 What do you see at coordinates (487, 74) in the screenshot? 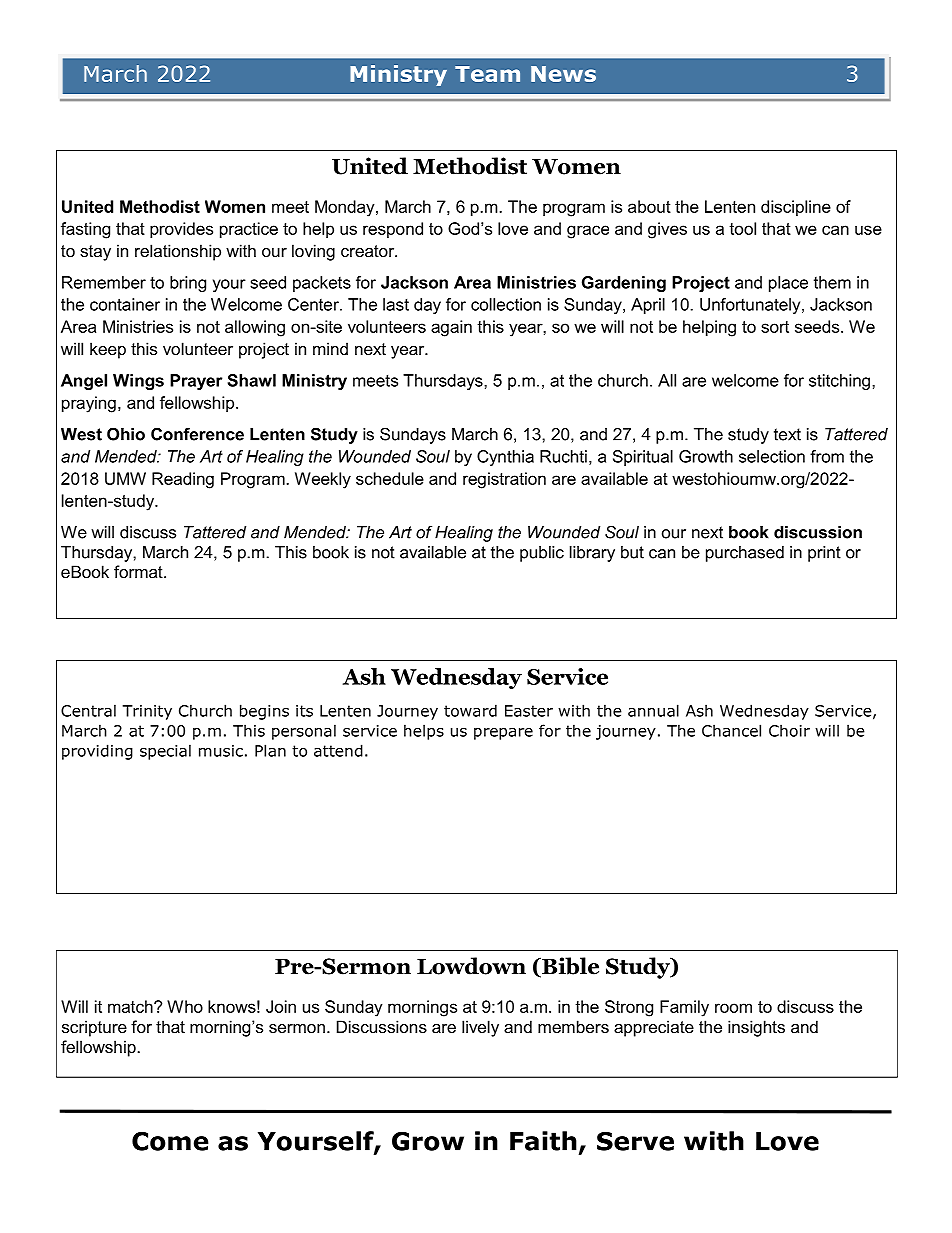
I see `Team` at bounding box center [487, 74].
